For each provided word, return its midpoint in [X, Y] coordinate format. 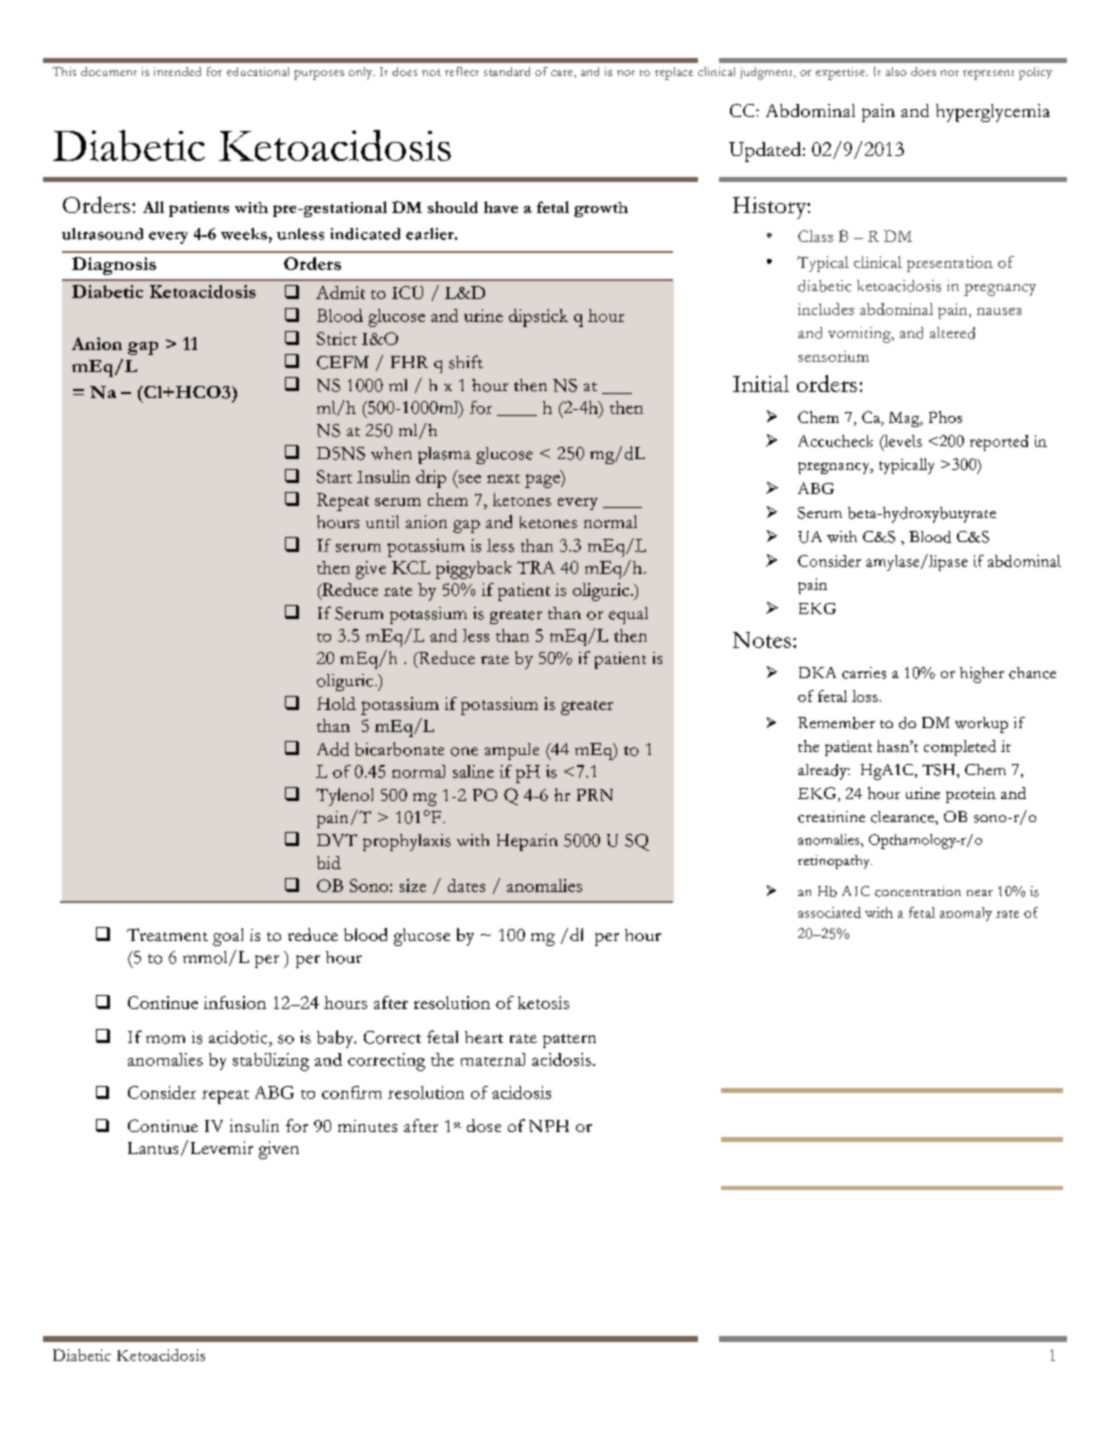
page [543, 481]
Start [334, 476]
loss [865, 696]
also [896, 71]
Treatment [167, 934]
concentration [918, 891]
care [563, 73]
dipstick [538, 318]
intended [177, 71]
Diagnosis [114, 266]
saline [473, 771]
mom [165, 1039]
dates [466, 885]
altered [952, 333]
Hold [336, 703]
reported [999, 443]
